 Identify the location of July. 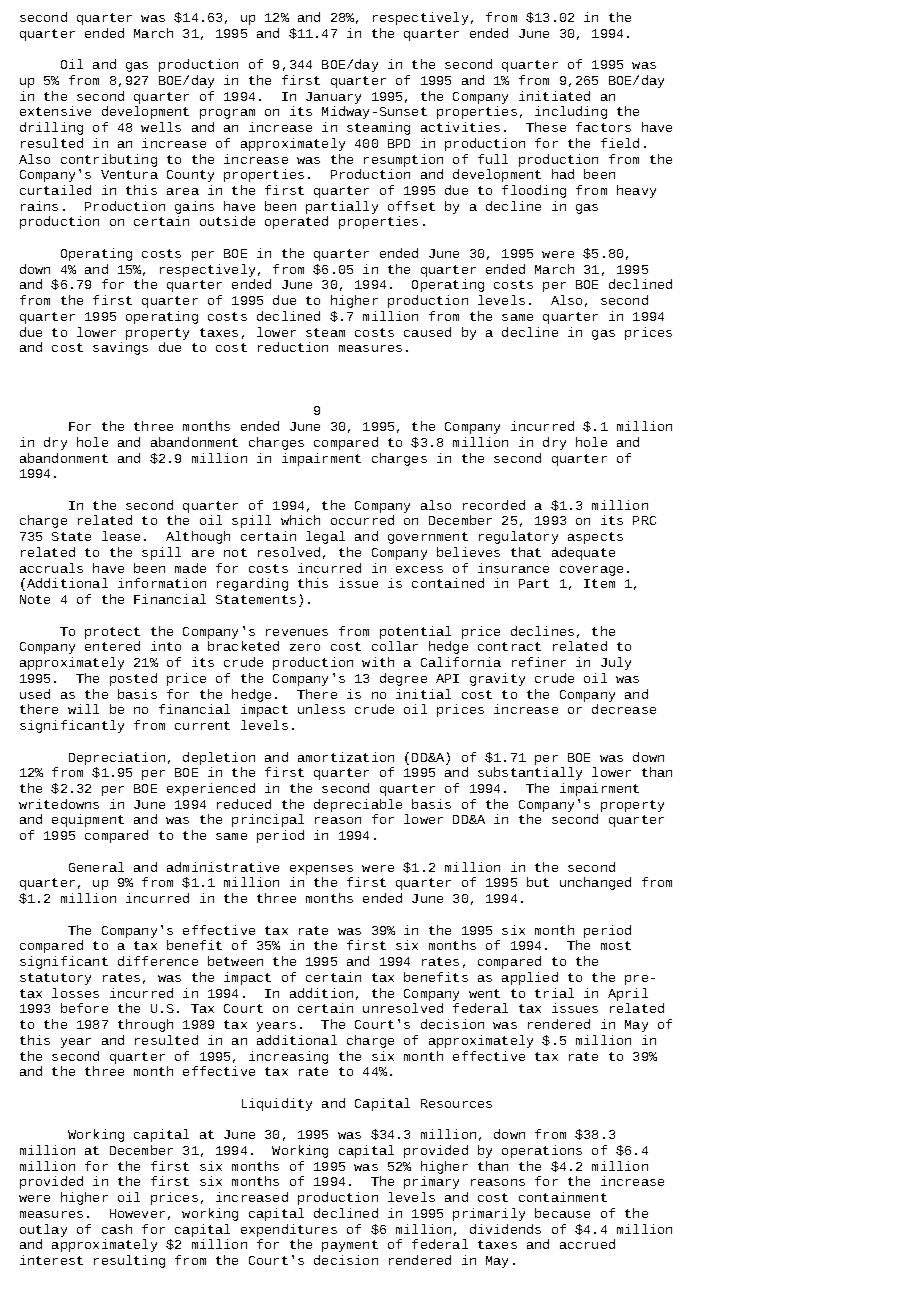
(616, 663).
